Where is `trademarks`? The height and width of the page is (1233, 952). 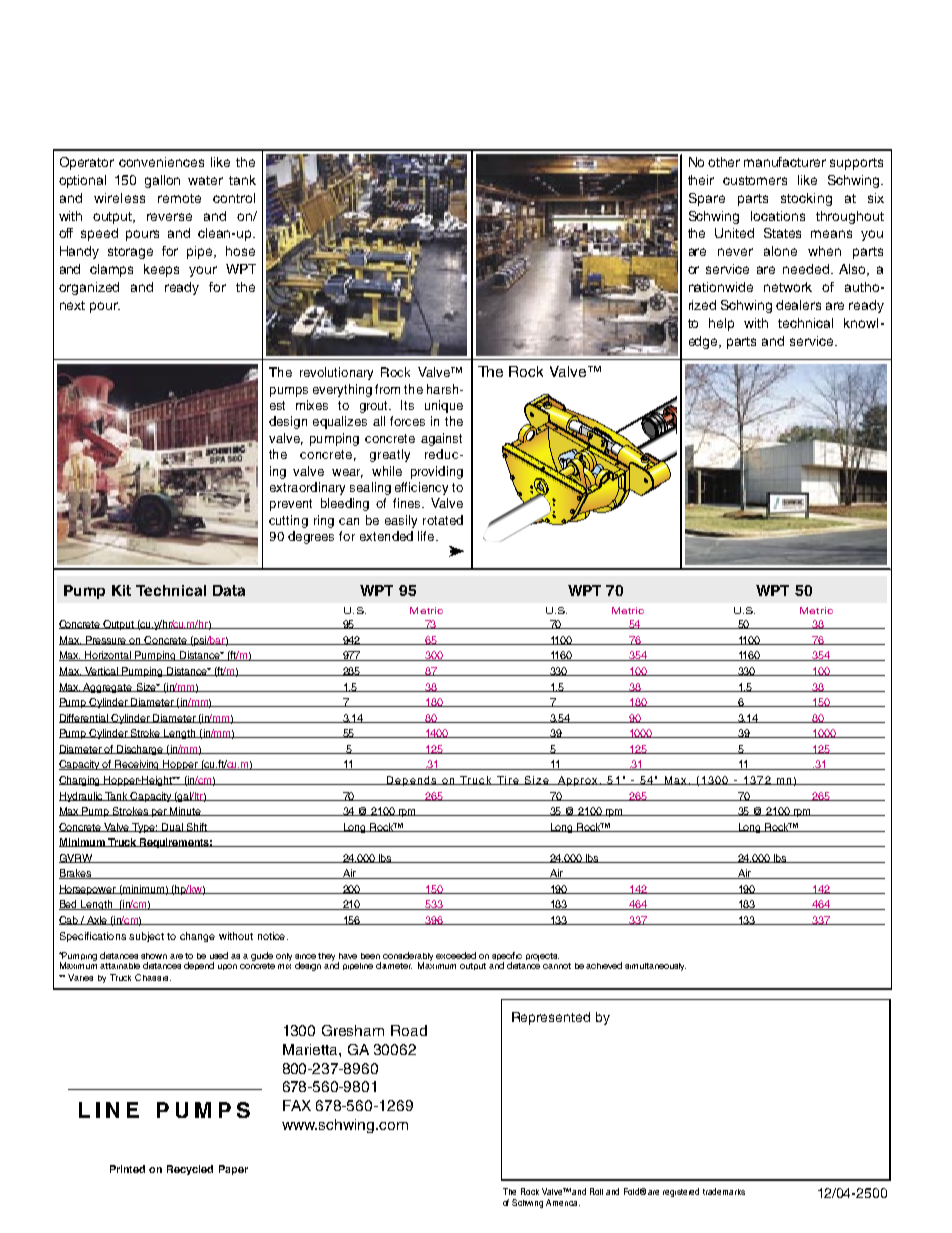 trademarks is located at coordinates (724, 1191).
